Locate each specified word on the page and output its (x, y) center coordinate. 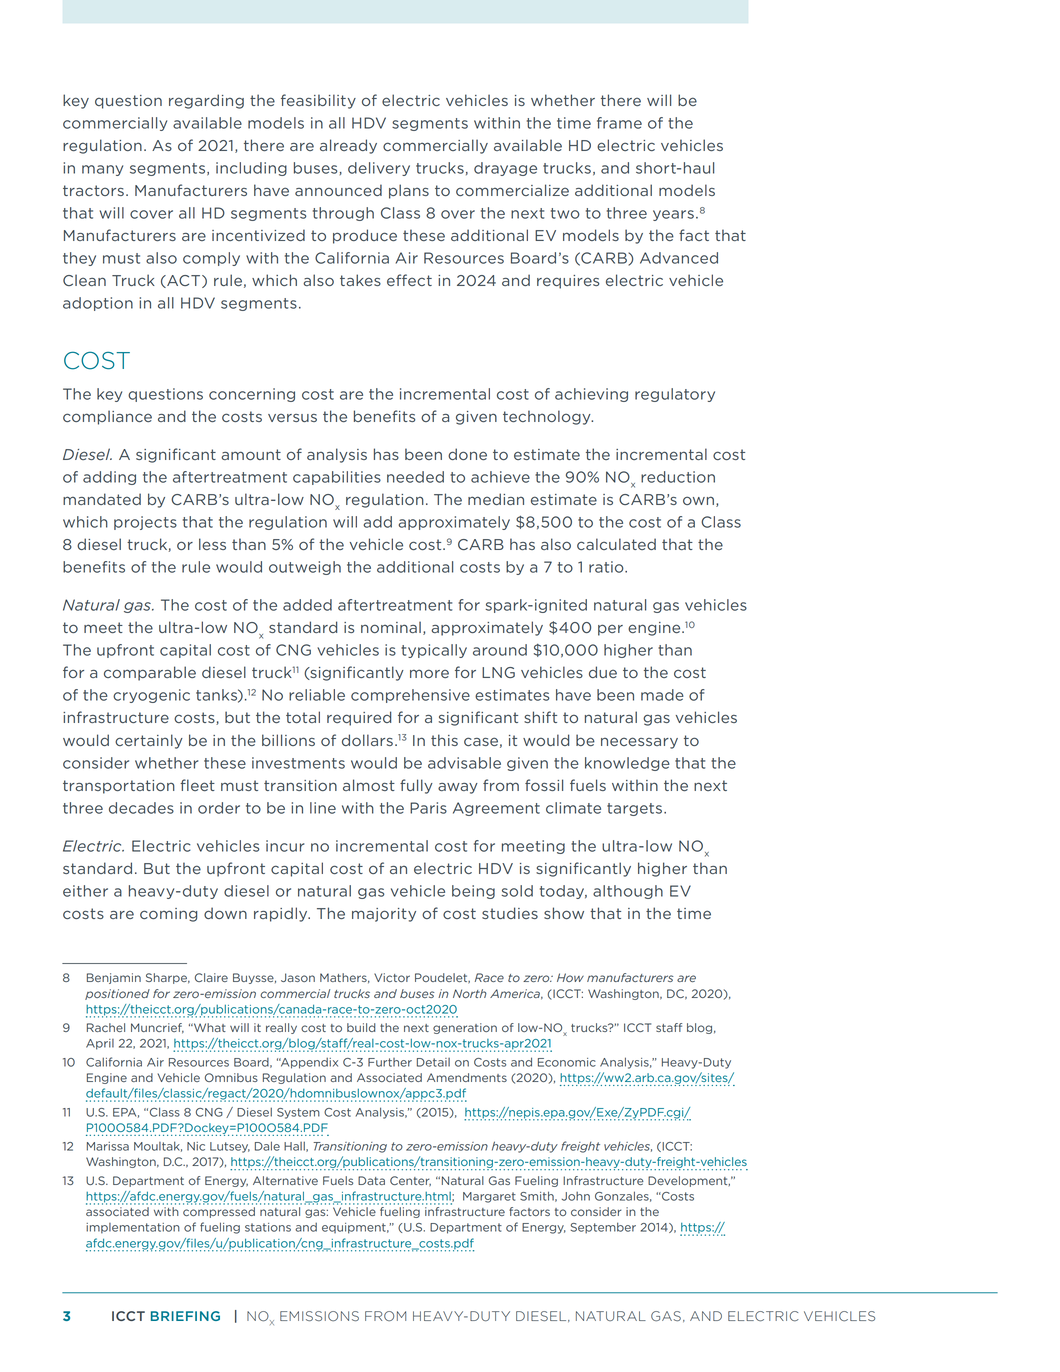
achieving (591, 395)
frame (619, 123)
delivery (379, 169)
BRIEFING (185, 1316)
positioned (117, 994)
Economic (567, 1062)
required (359, 718)
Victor (392, 977)
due (603, 672)
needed (415, 477)
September (603, 1228)
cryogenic (151, 696)
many (102, 170)
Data (371, 1180)
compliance (107, 417)
